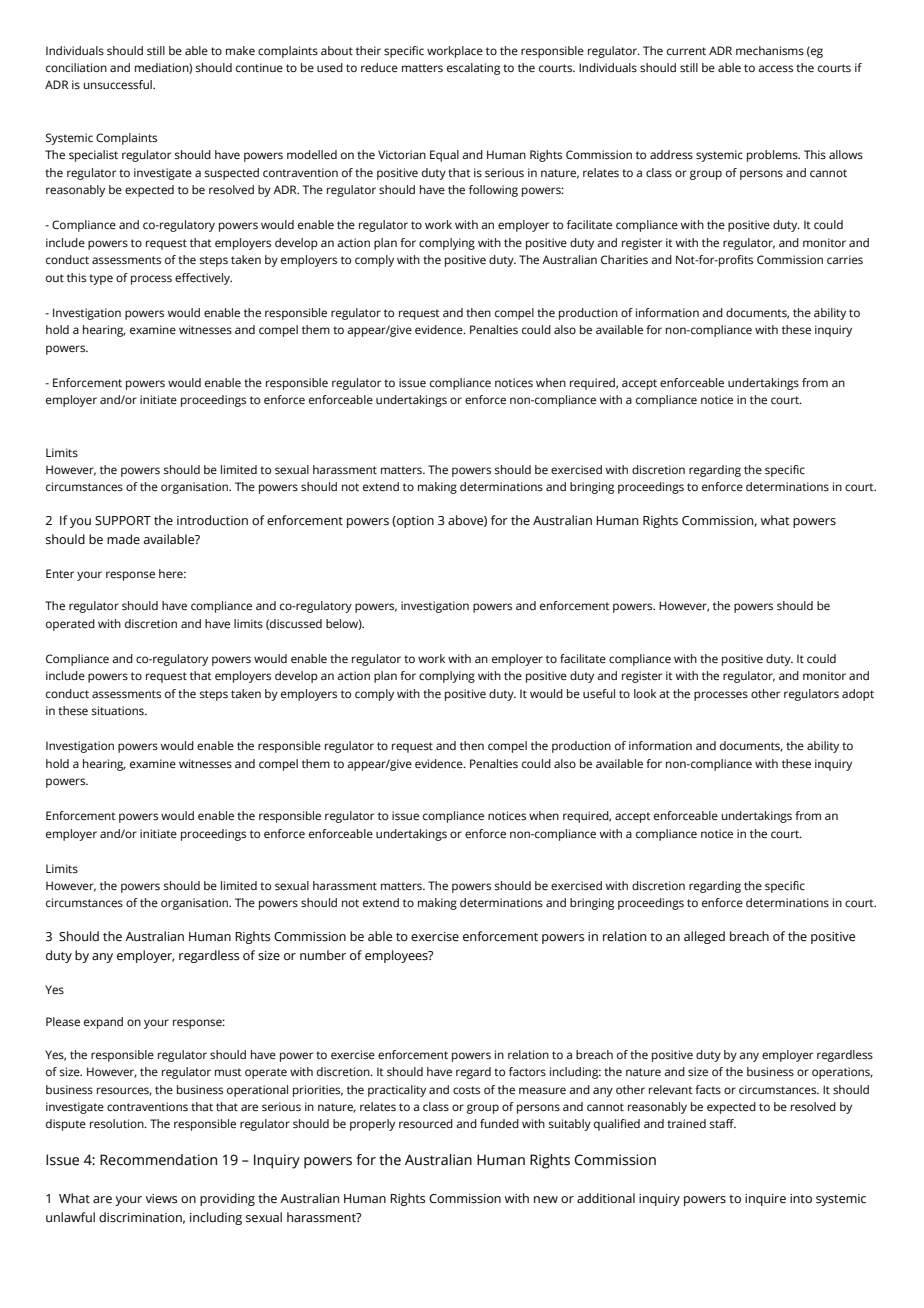 Image resolution: width=924 pixels, height=1308 pixels. What do you see at coordinates (161, 1199) in the screenshot?
I see `views` at bounding box center [161, 1199].
